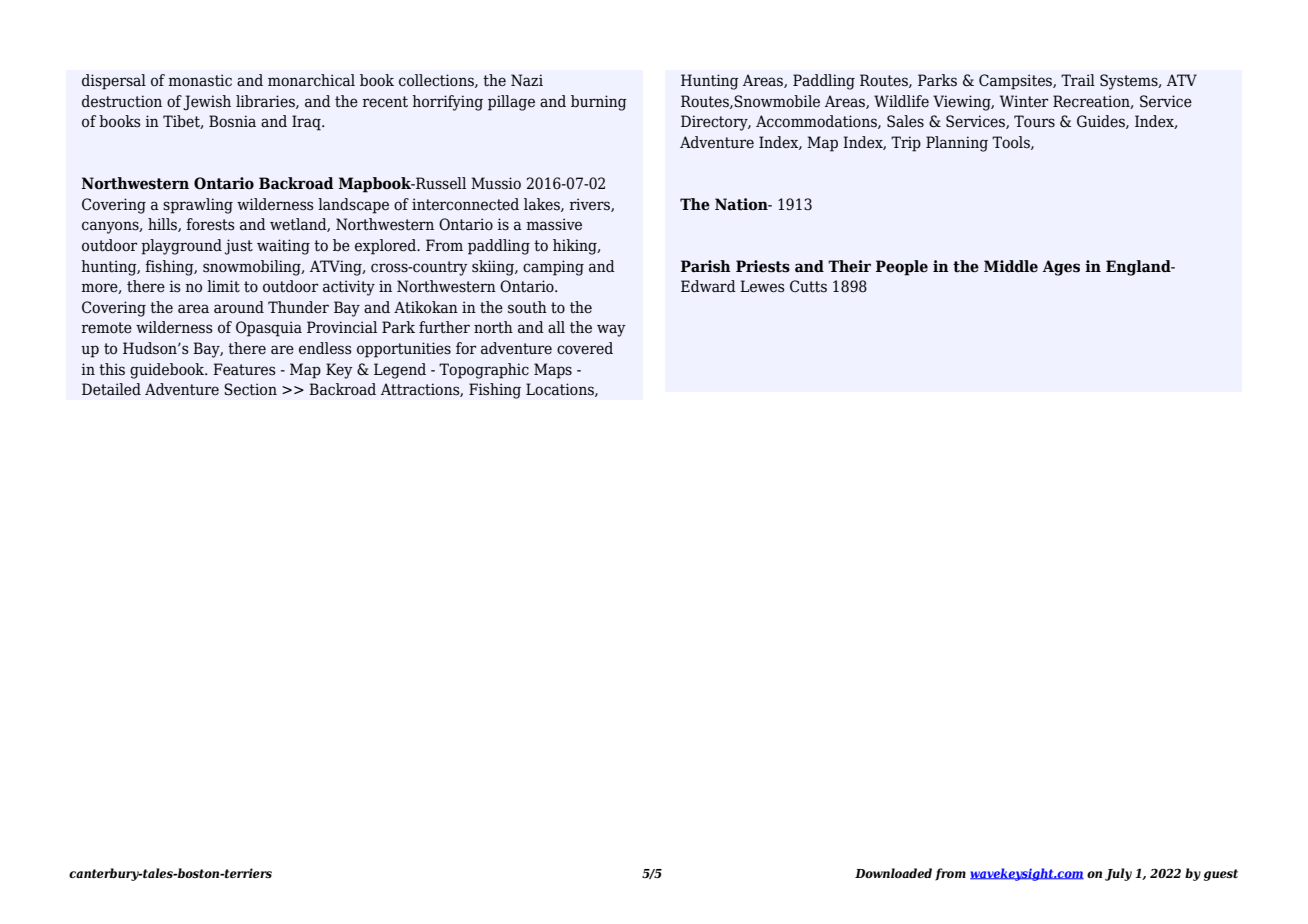 The height and width of the screenshot is (924, 1308). What do you see at coordinates (553, 371) in the screenshot?
I see `Maps` at bounding box center [553, 371].
